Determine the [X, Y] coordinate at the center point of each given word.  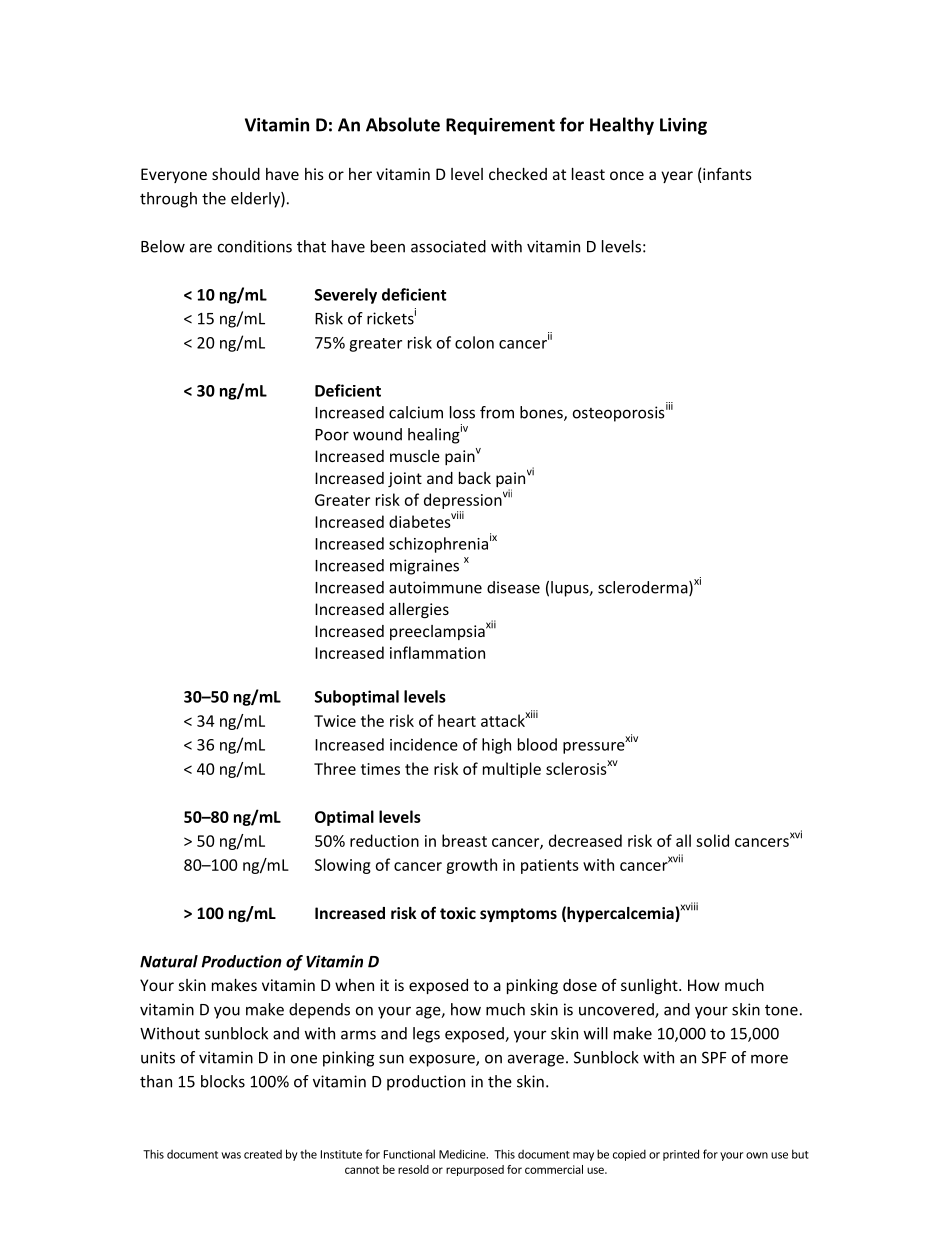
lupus [571, 589]
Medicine [463, 1154]
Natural [169, 961]
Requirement [500, 126]
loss [462, 412]
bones [542, 413]
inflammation [437, 652]
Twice [335, 721]
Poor [332, 435]
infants [726, 175]
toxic [458, 913]
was [231, 1155]
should [236, 174]
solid [712, 840]
